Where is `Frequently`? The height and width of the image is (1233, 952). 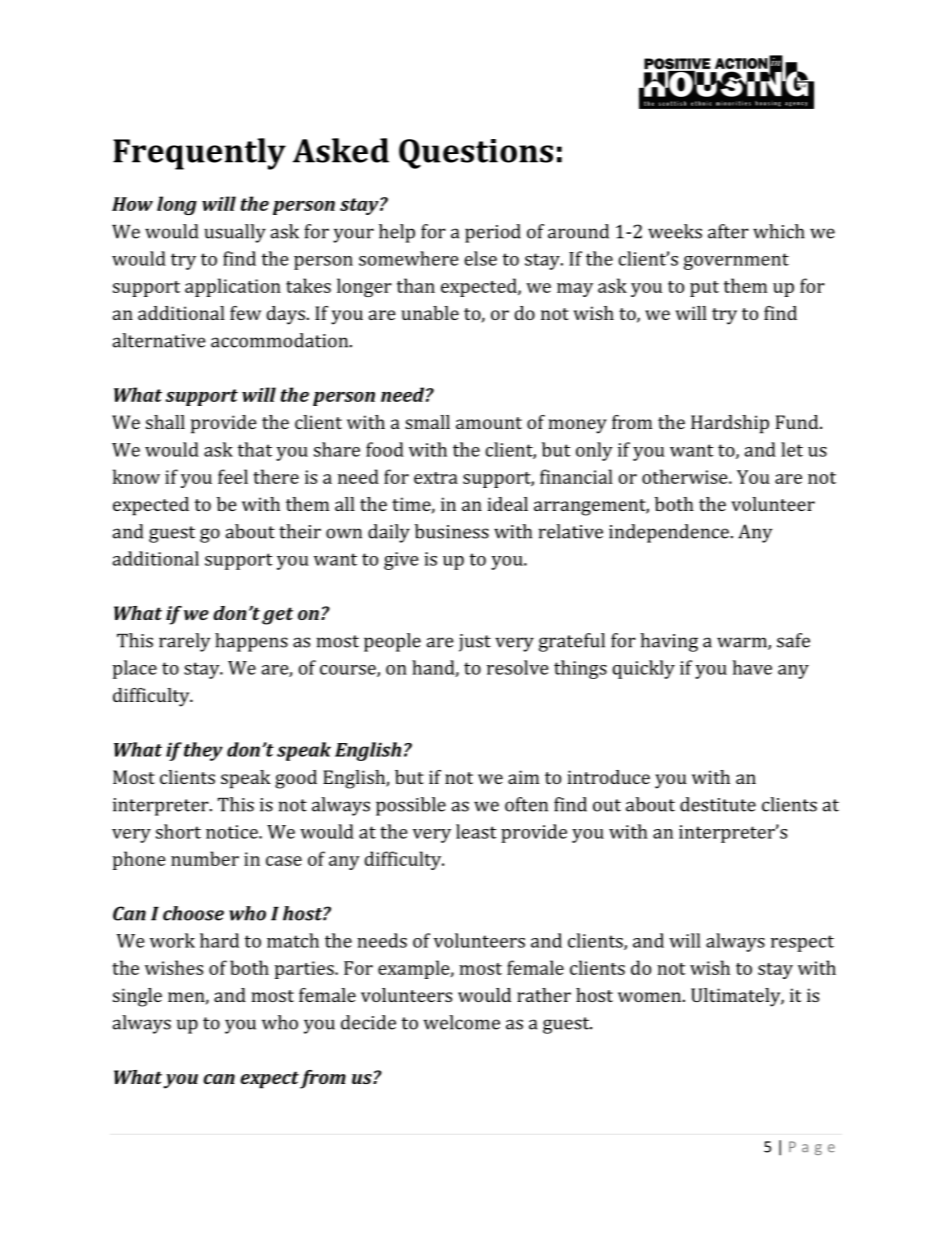 Frequently is located at coordinates (199, 154).
